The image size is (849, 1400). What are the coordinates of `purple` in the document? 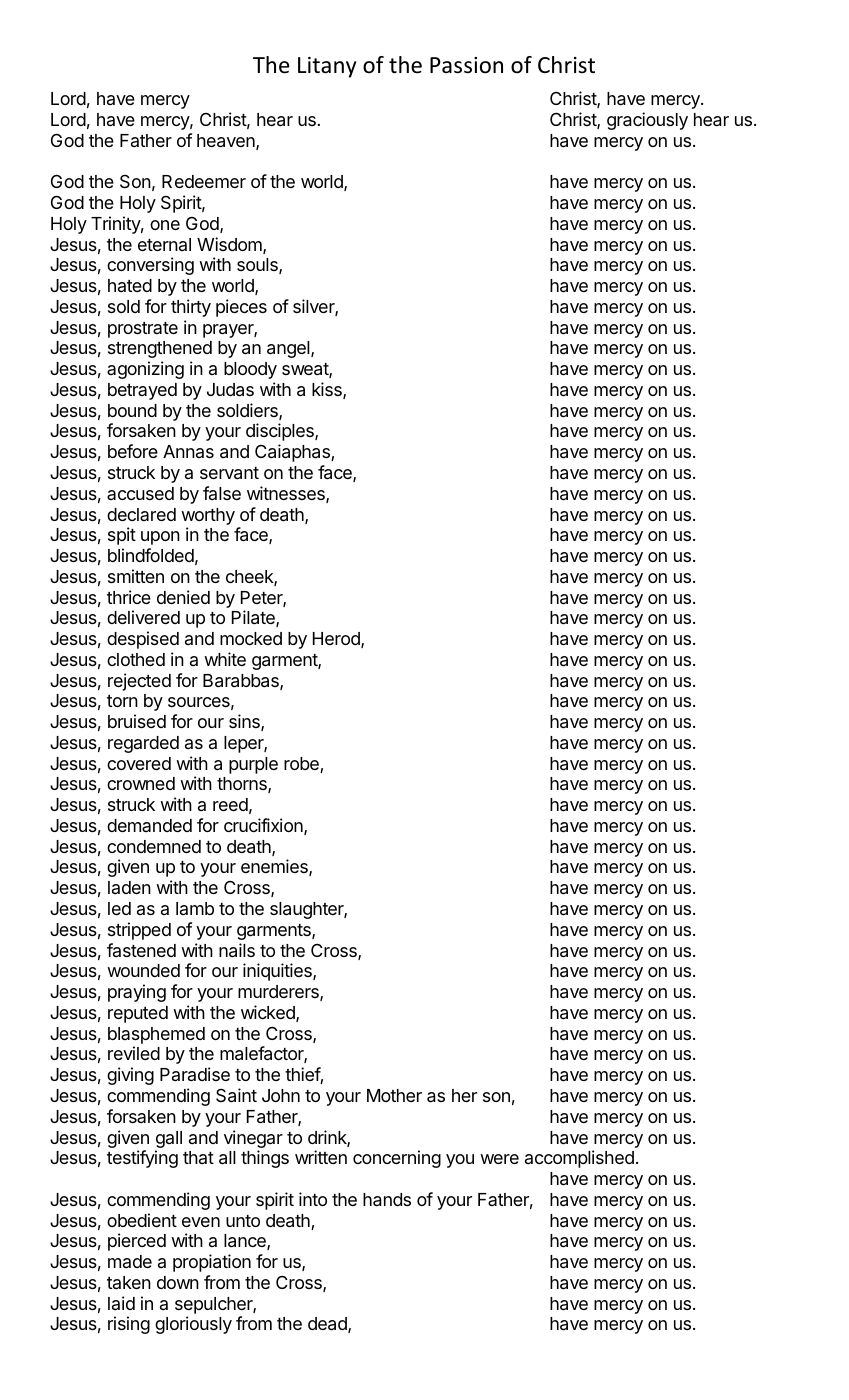 It's located at (253, 765).
